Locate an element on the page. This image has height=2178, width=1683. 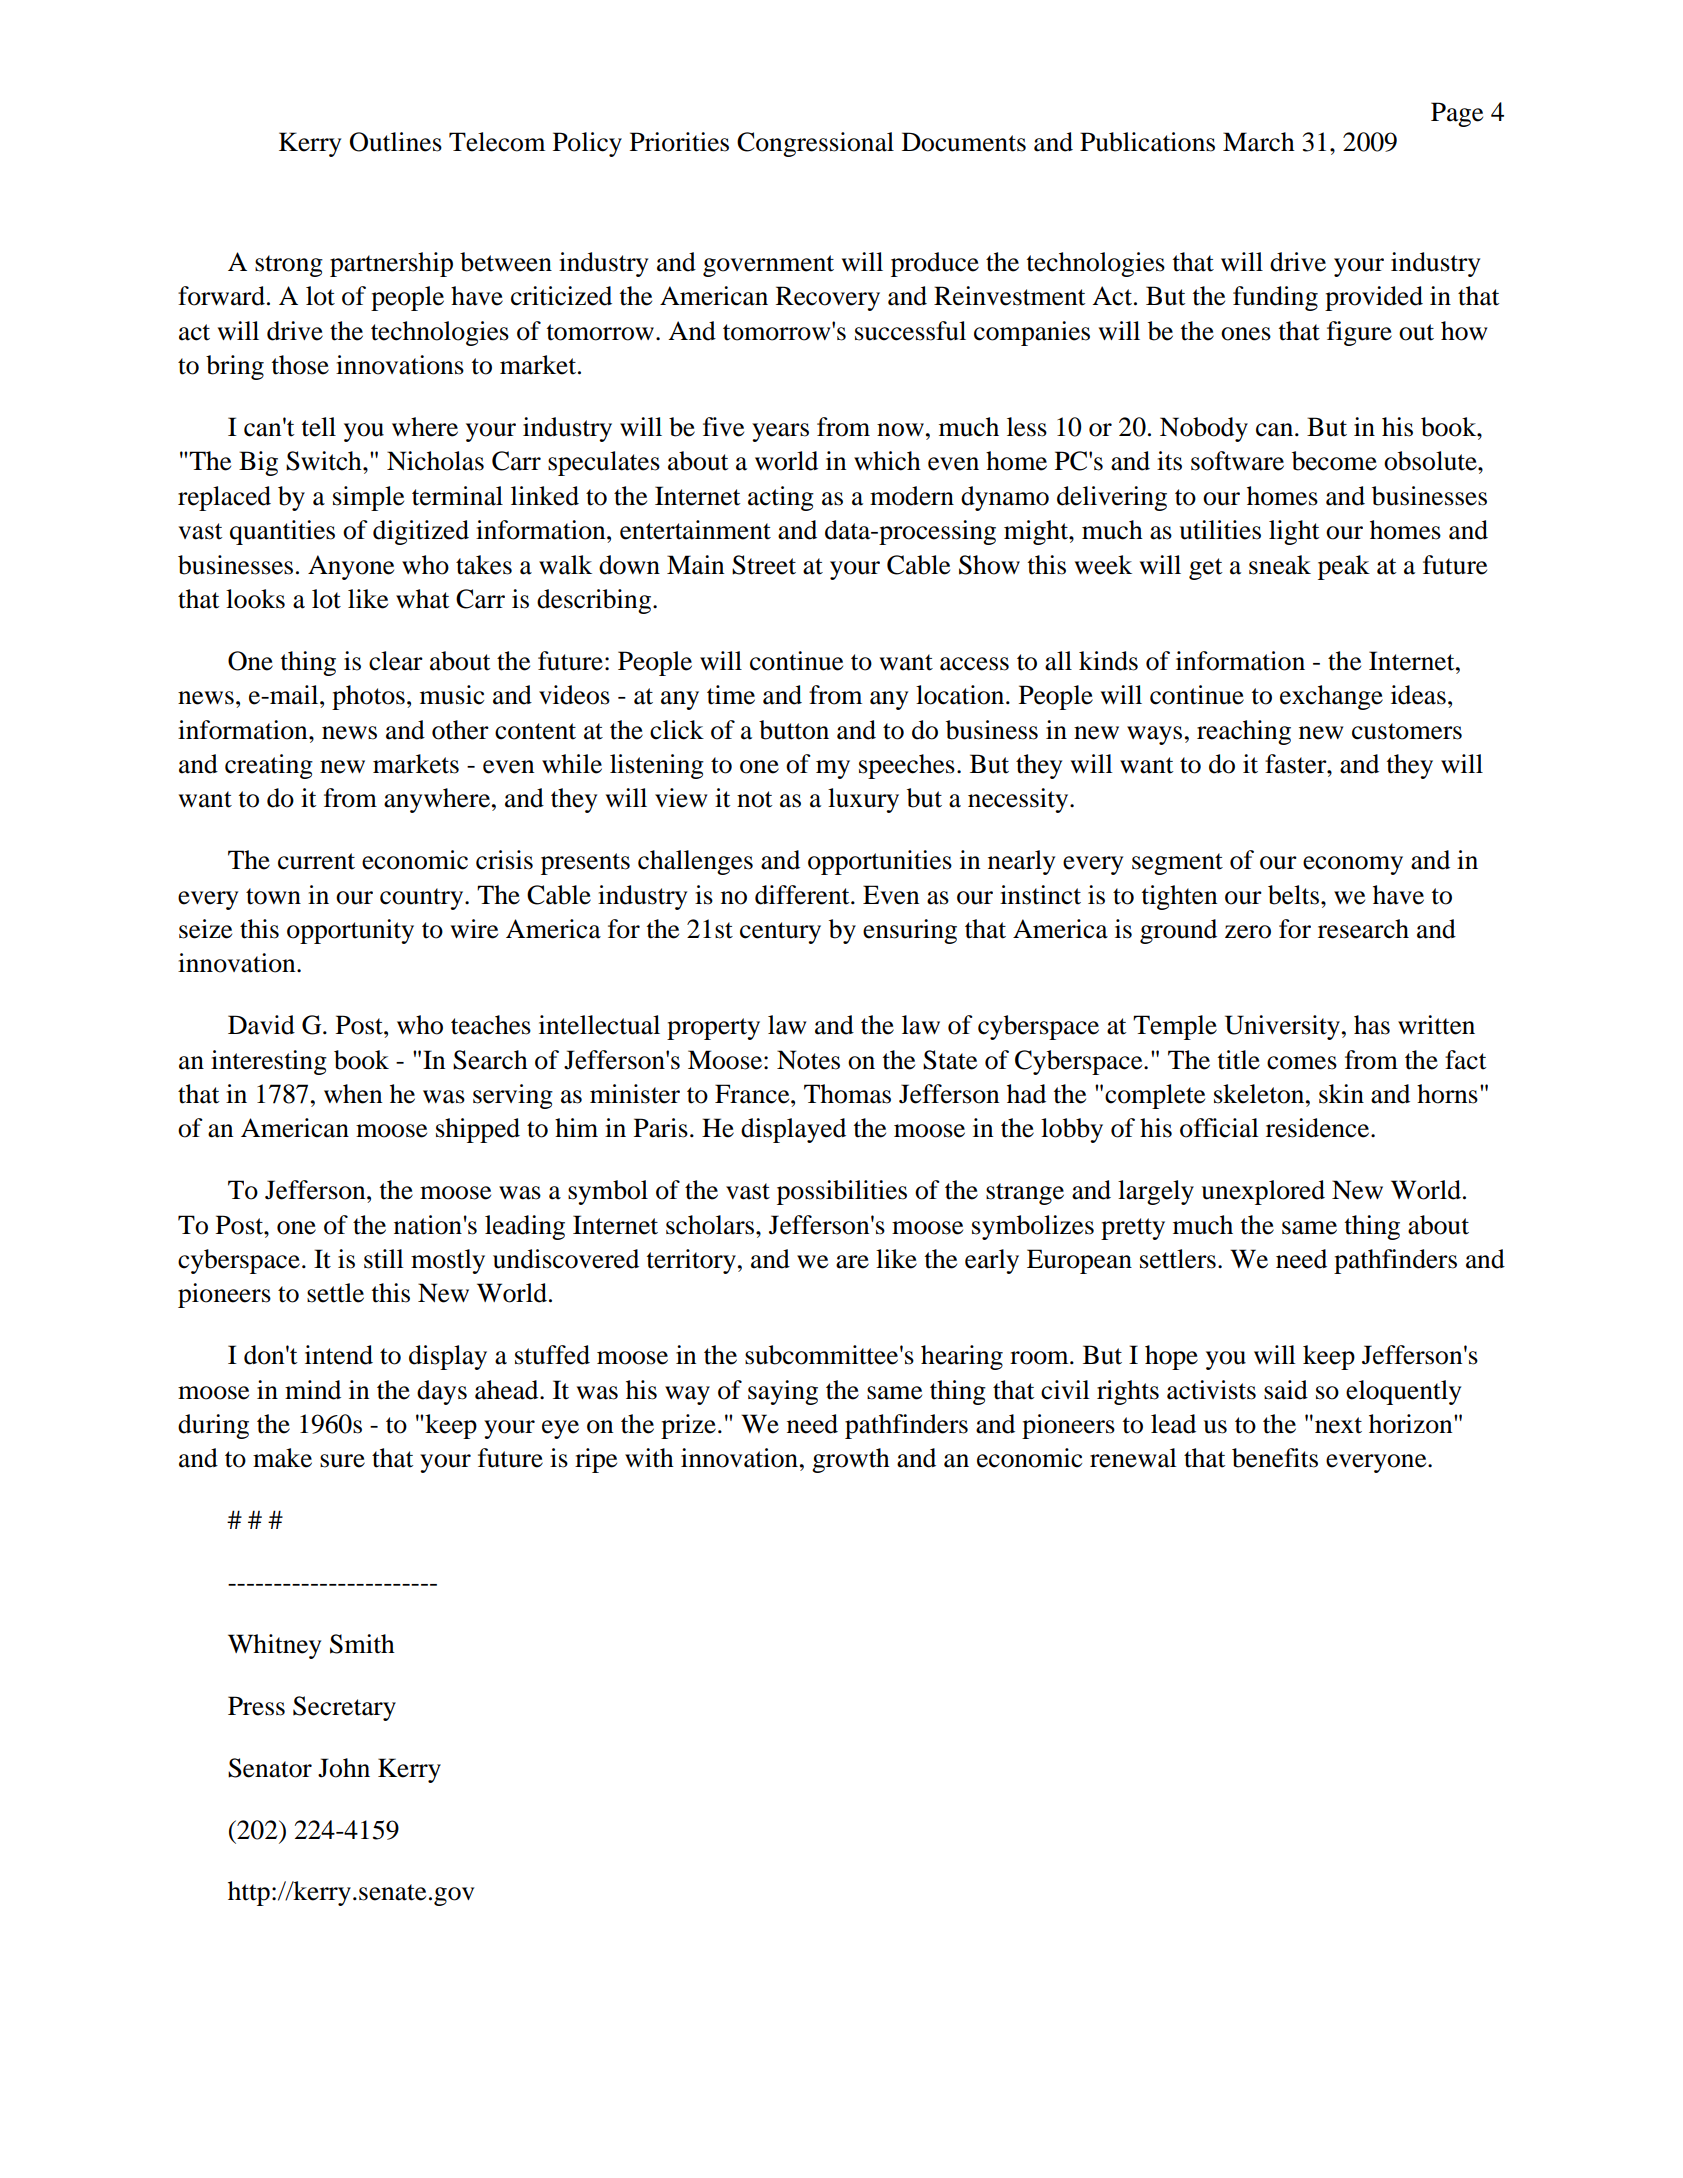
March is located at coordinates (1259, 142).
